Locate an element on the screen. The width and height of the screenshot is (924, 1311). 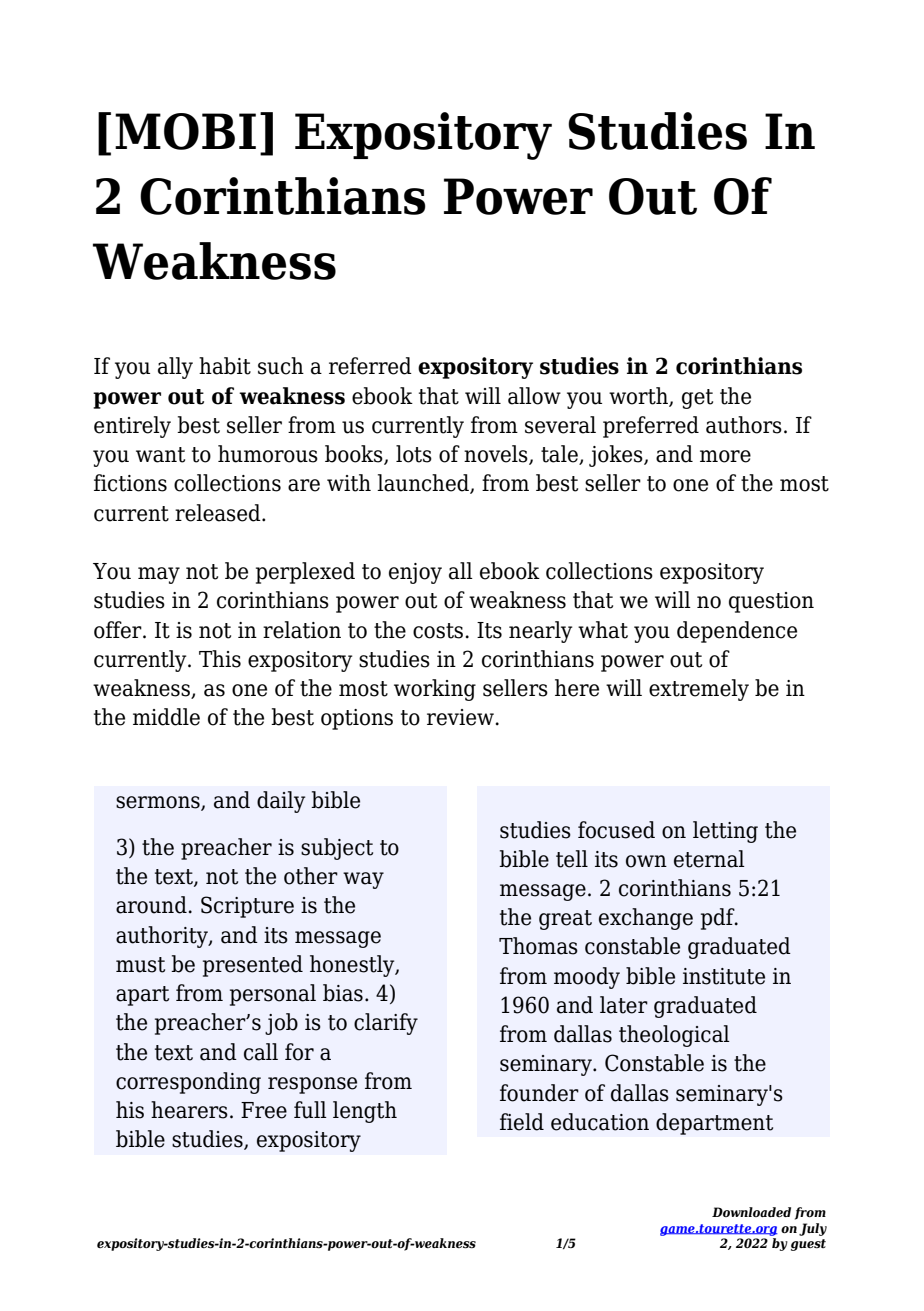
hearers is located at coordinates (189, 1110).
